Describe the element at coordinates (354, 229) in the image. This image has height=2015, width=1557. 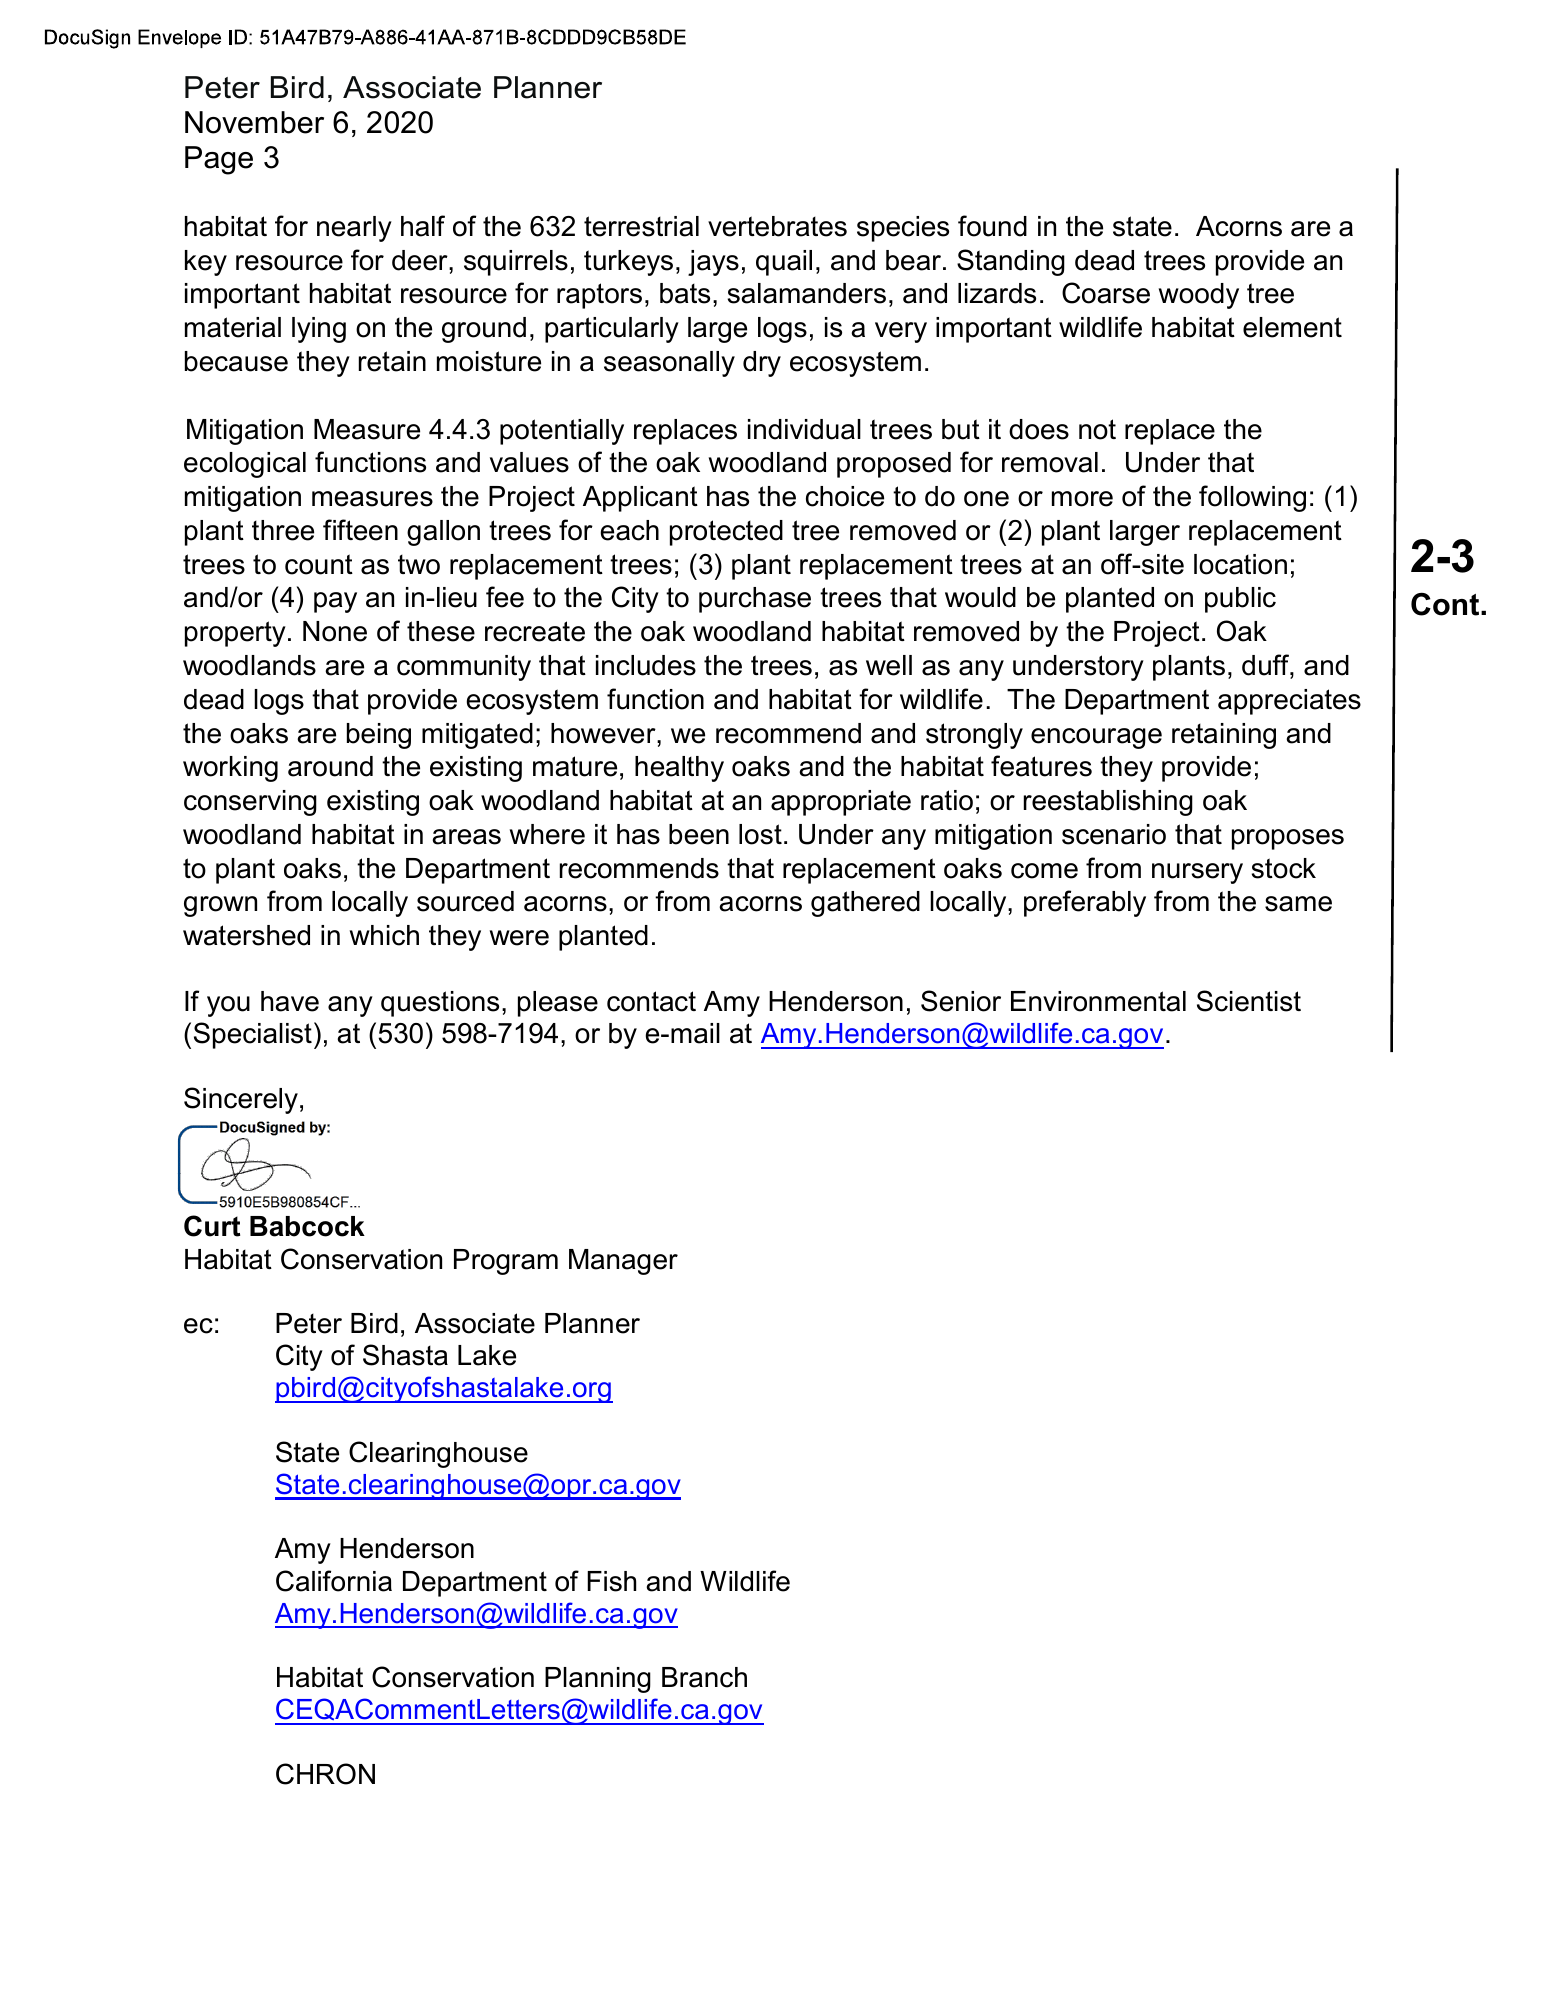
I see `nearly` at that location.
